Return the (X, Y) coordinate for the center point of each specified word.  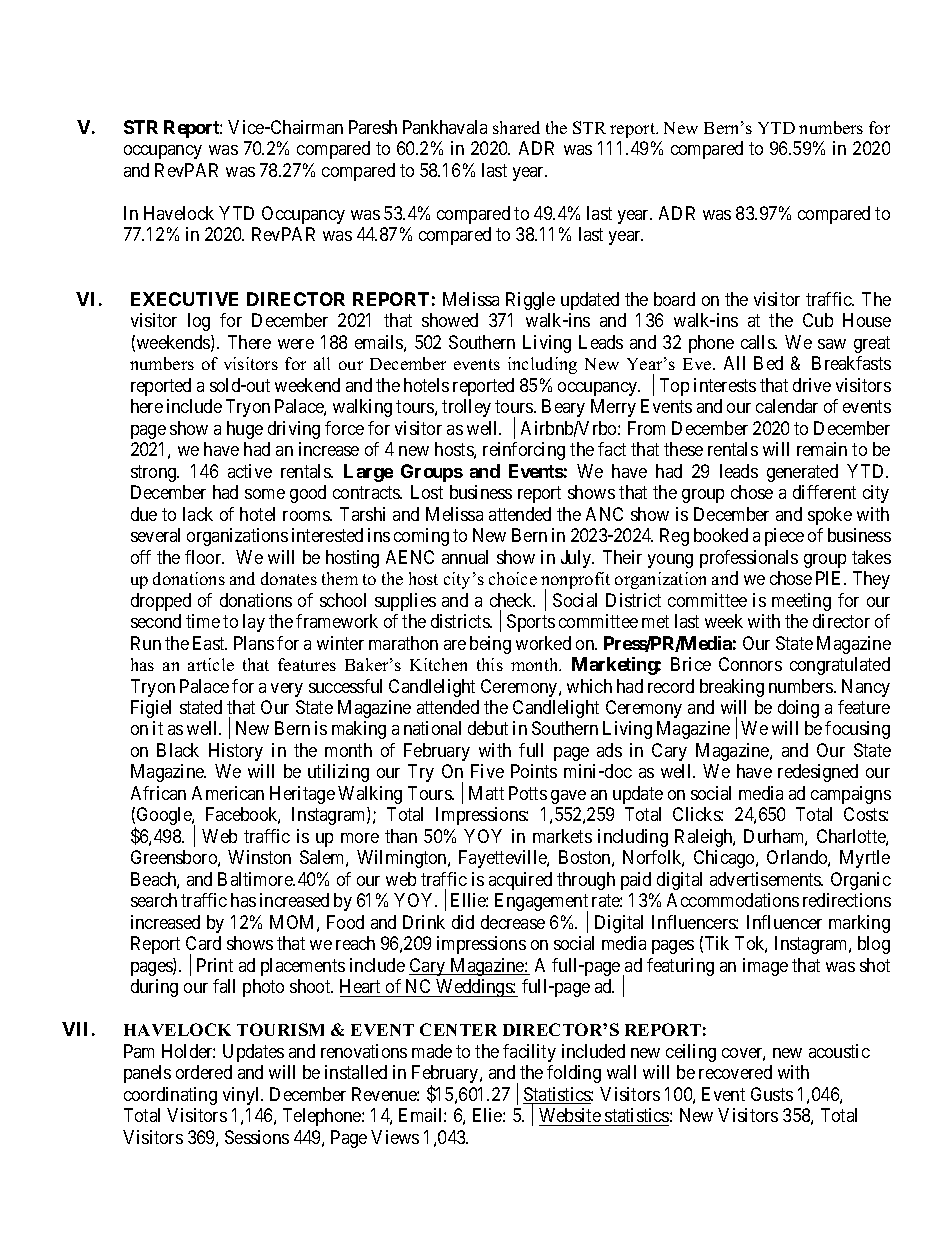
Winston (259, 857)
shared (516, 127)
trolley (466, 408)
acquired (520, 881)
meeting (801, 602)
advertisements (766, 879)
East (210, 643)
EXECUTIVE (184, 299)
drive (812, 385)
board (674, 299)
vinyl (243, 1096)
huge (245, 430)
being (490, 645)
